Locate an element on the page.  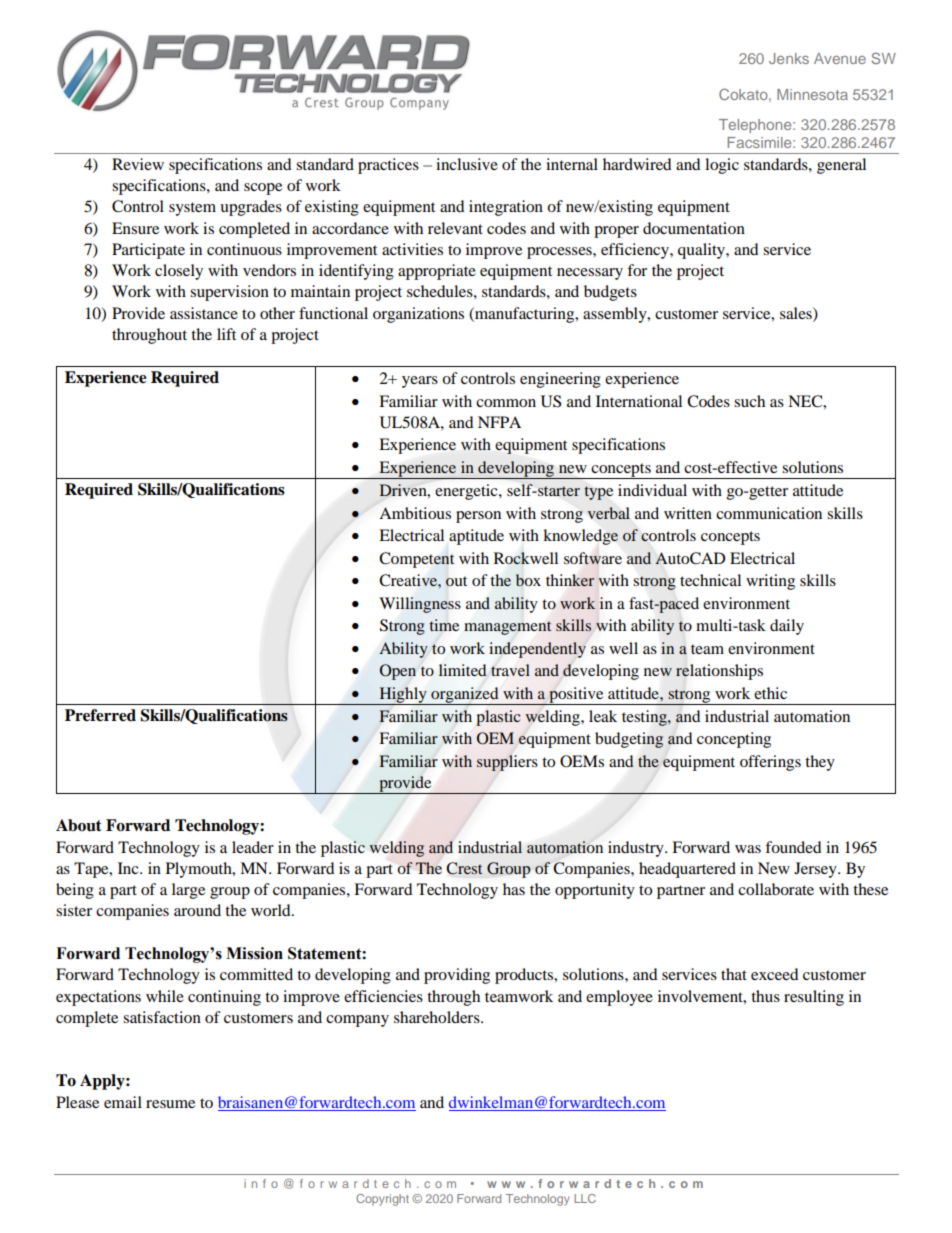
Review is located at coordinates (138, 164).
